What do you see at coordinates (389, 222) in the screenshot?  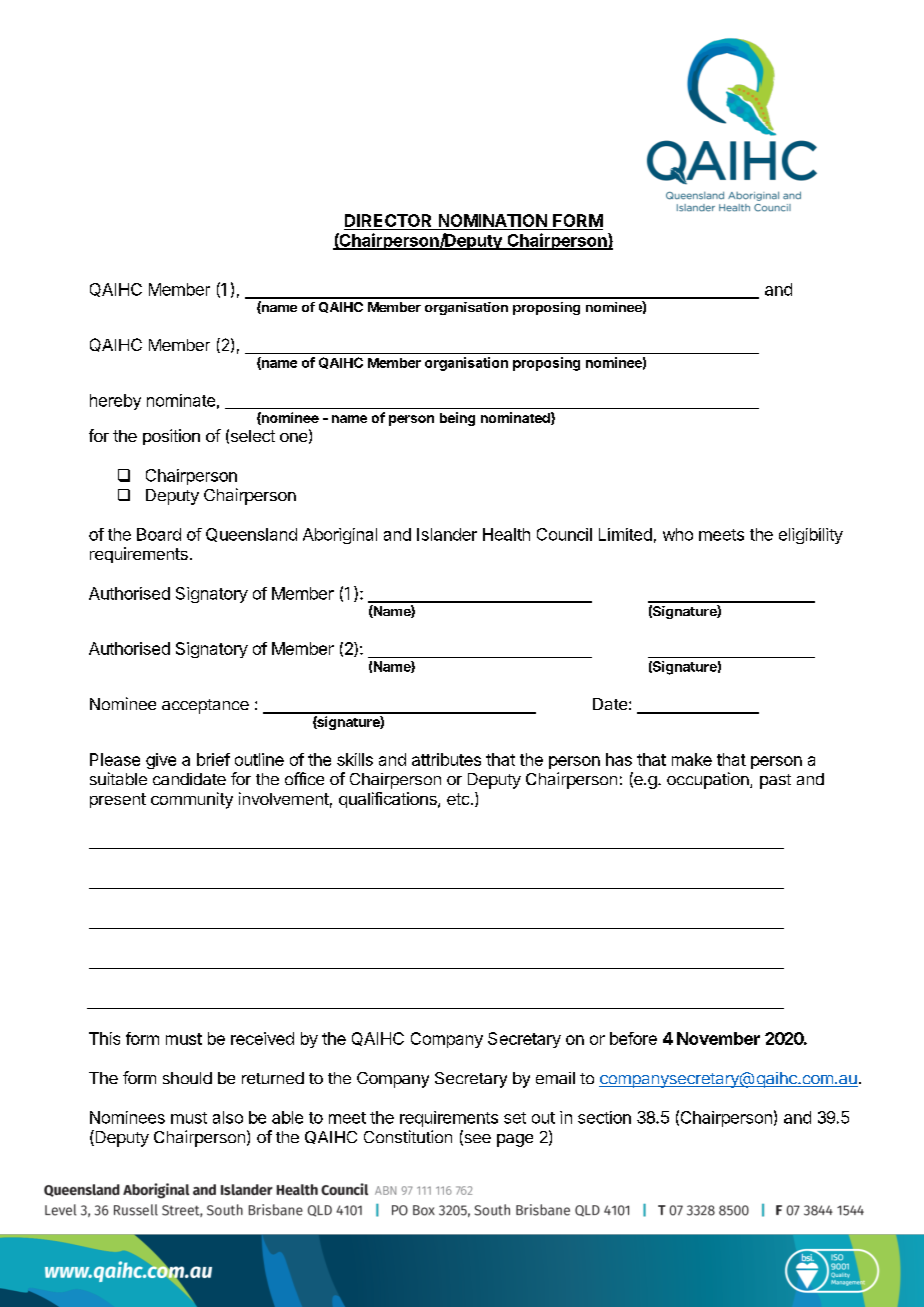 I see `DIRECTOR` at bounding box center [389, 222].
